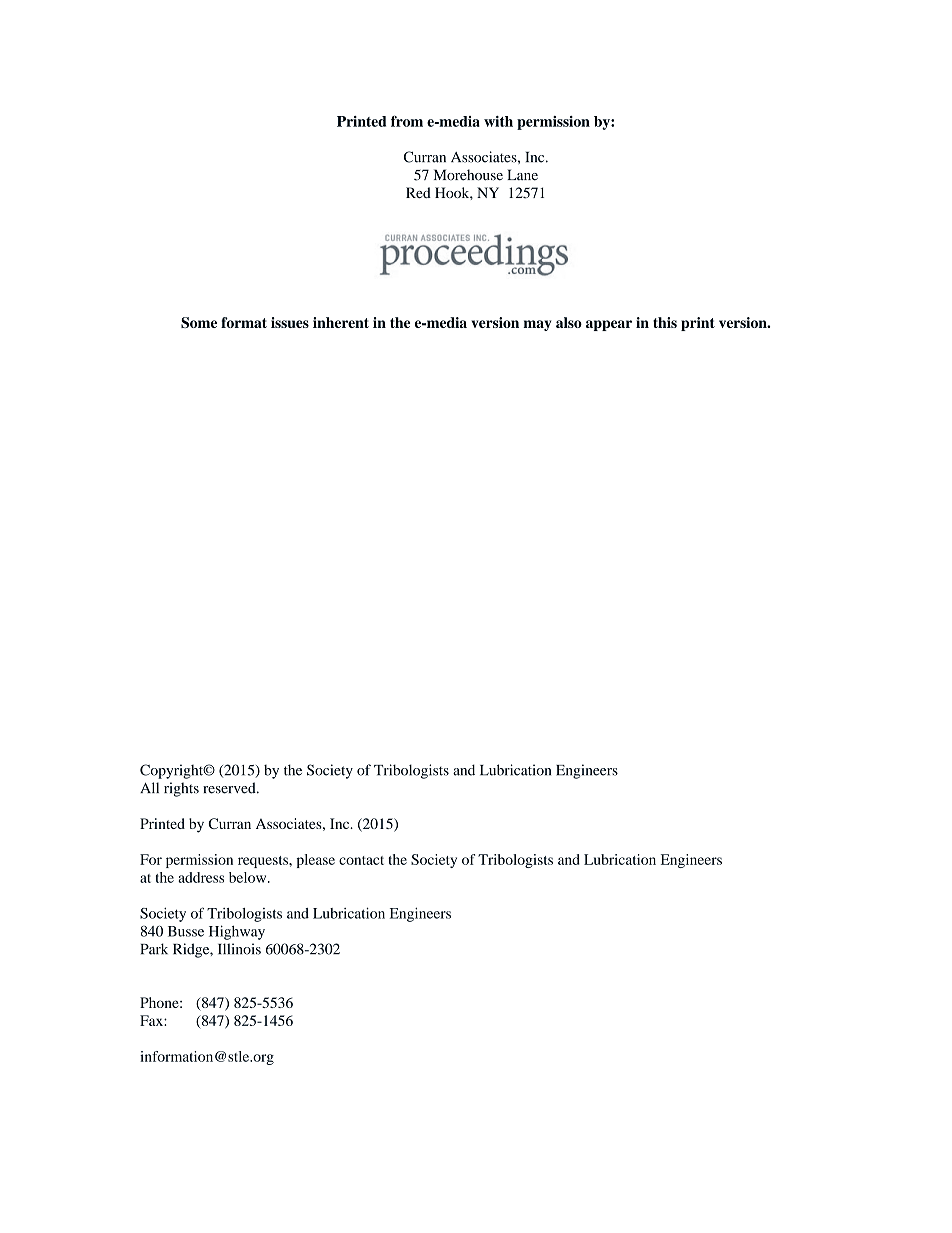  What do you see at coordinates (290, 322) in the screenshot?
I see `issues` at bounding box center [290, 322].
